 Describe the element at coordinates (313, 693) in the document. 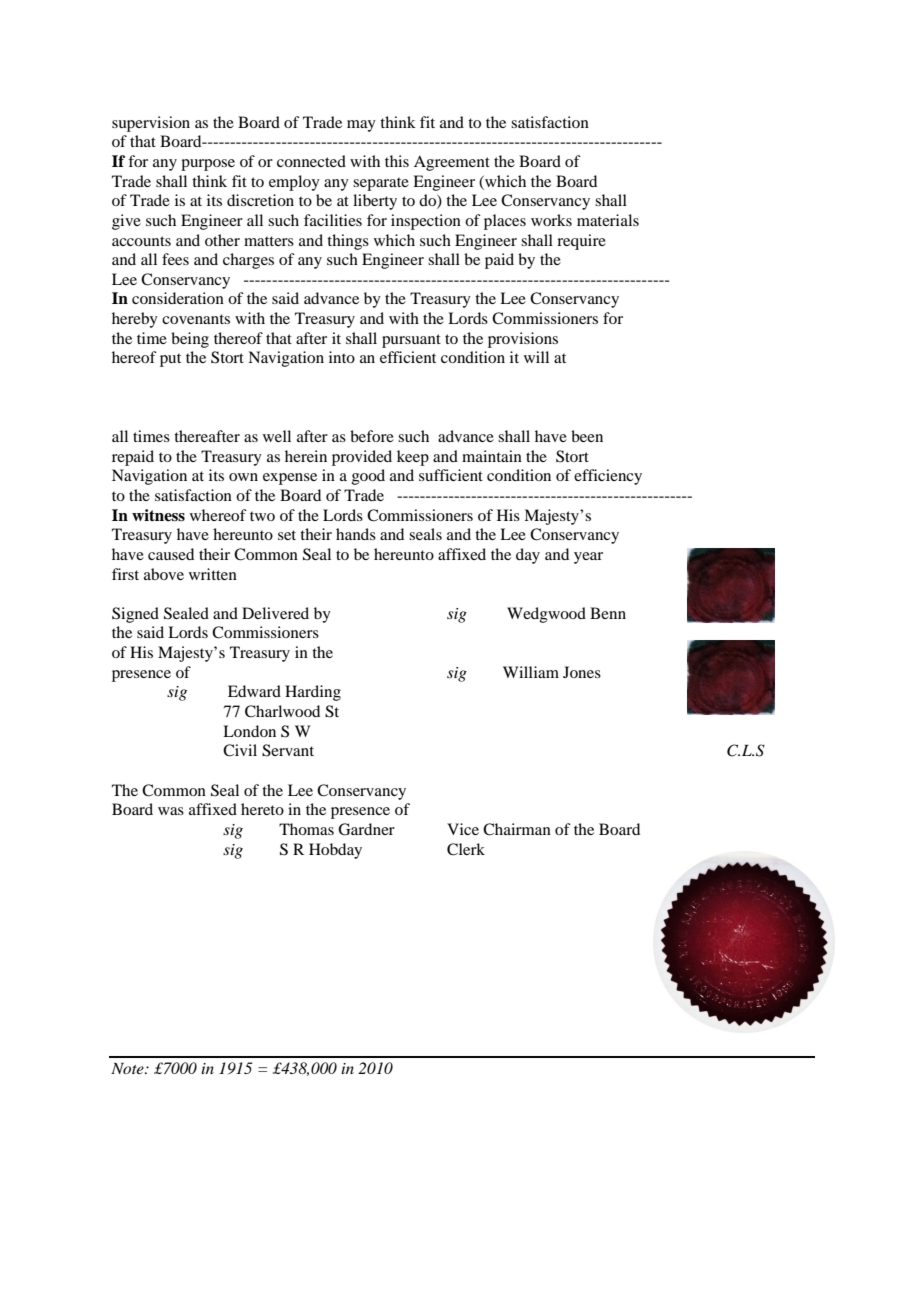

I see `Harding` at that location.
